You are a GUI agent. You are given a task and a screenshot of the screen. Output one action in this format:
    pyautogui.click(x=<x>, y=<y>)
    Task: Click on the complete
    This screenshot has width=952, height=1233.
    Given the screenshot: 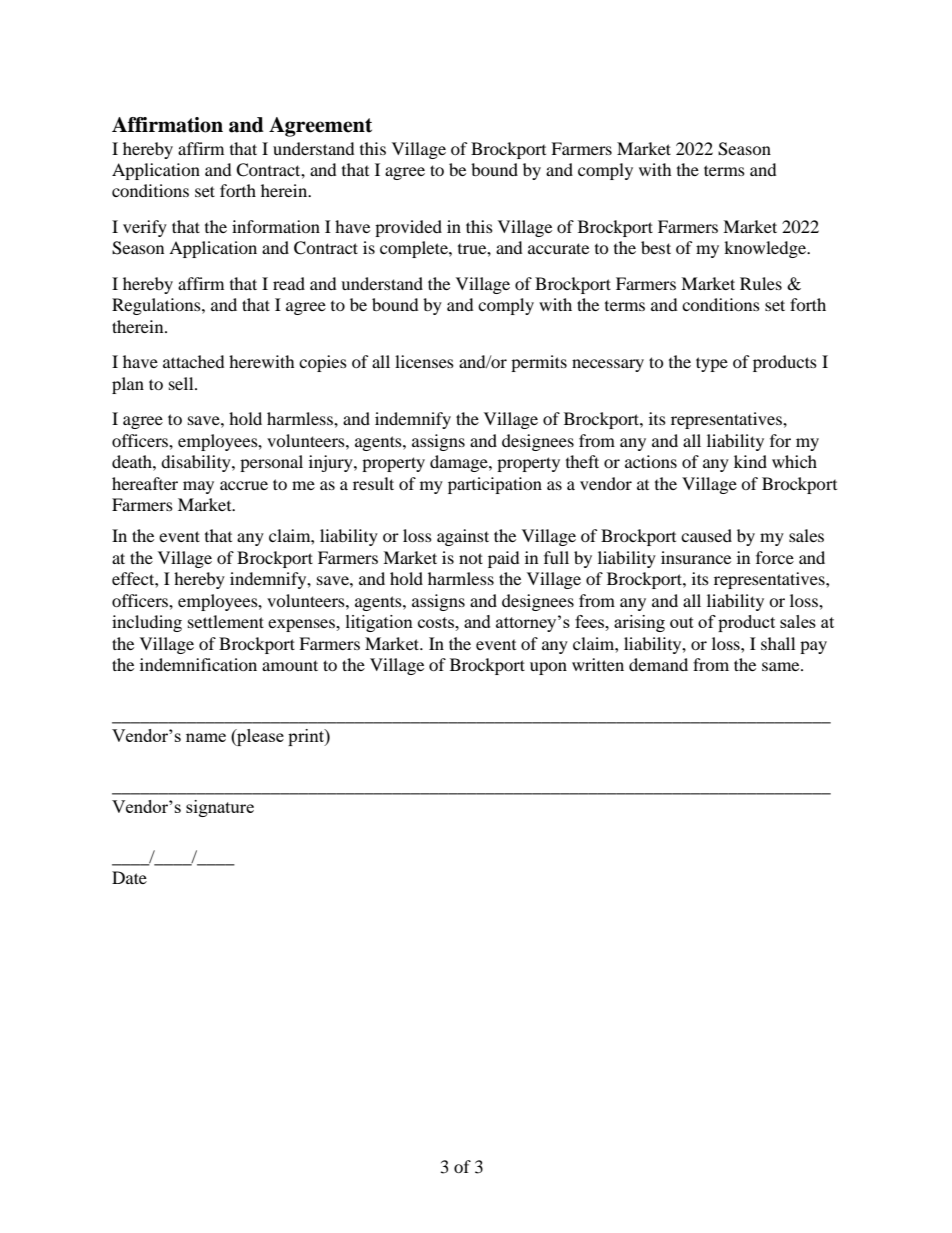 What is the action you would take?
    pyautogui.click(x=415, y=249)
